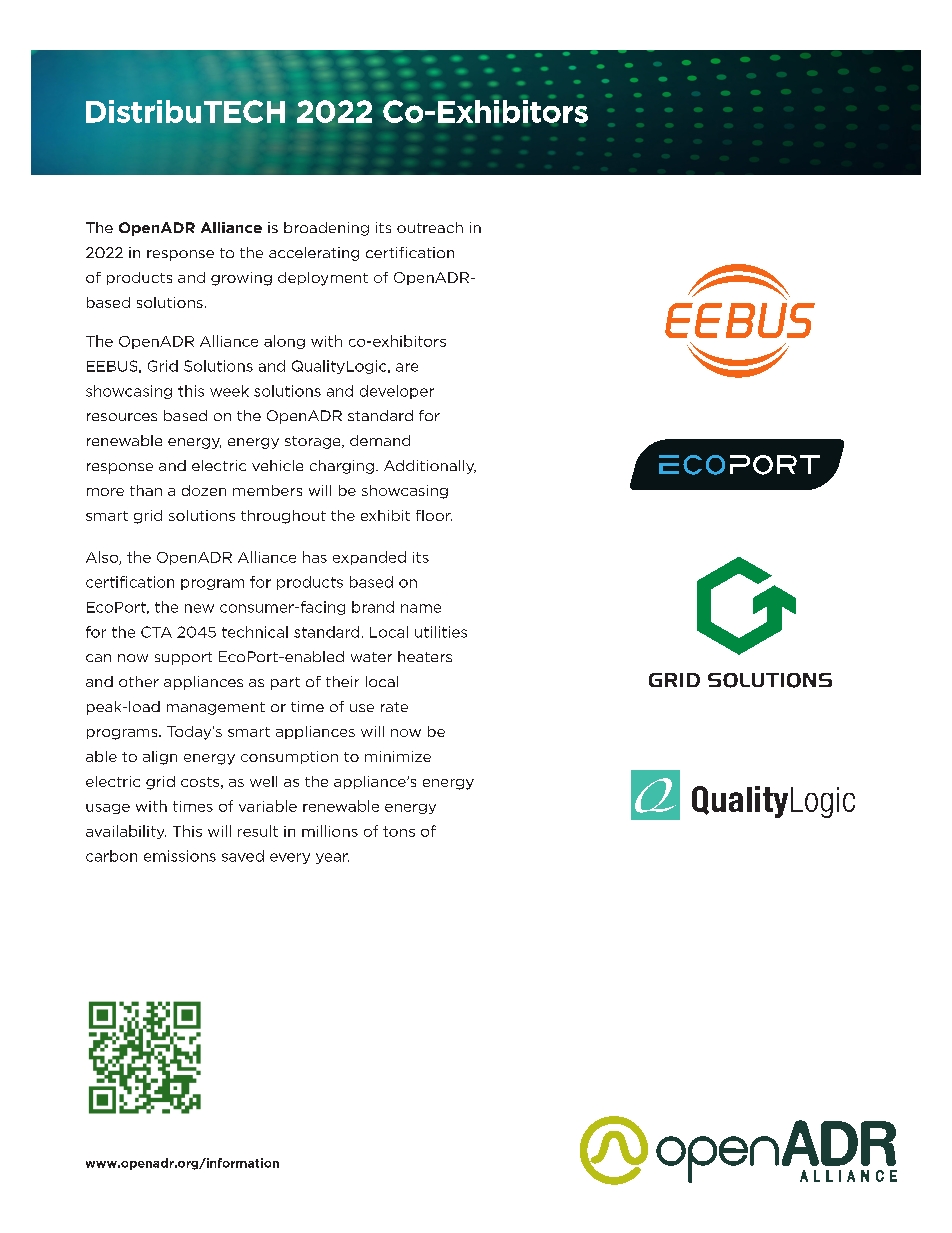 The width and height of the page is (952, 1233). I want to click on than, so click(146, 490).
